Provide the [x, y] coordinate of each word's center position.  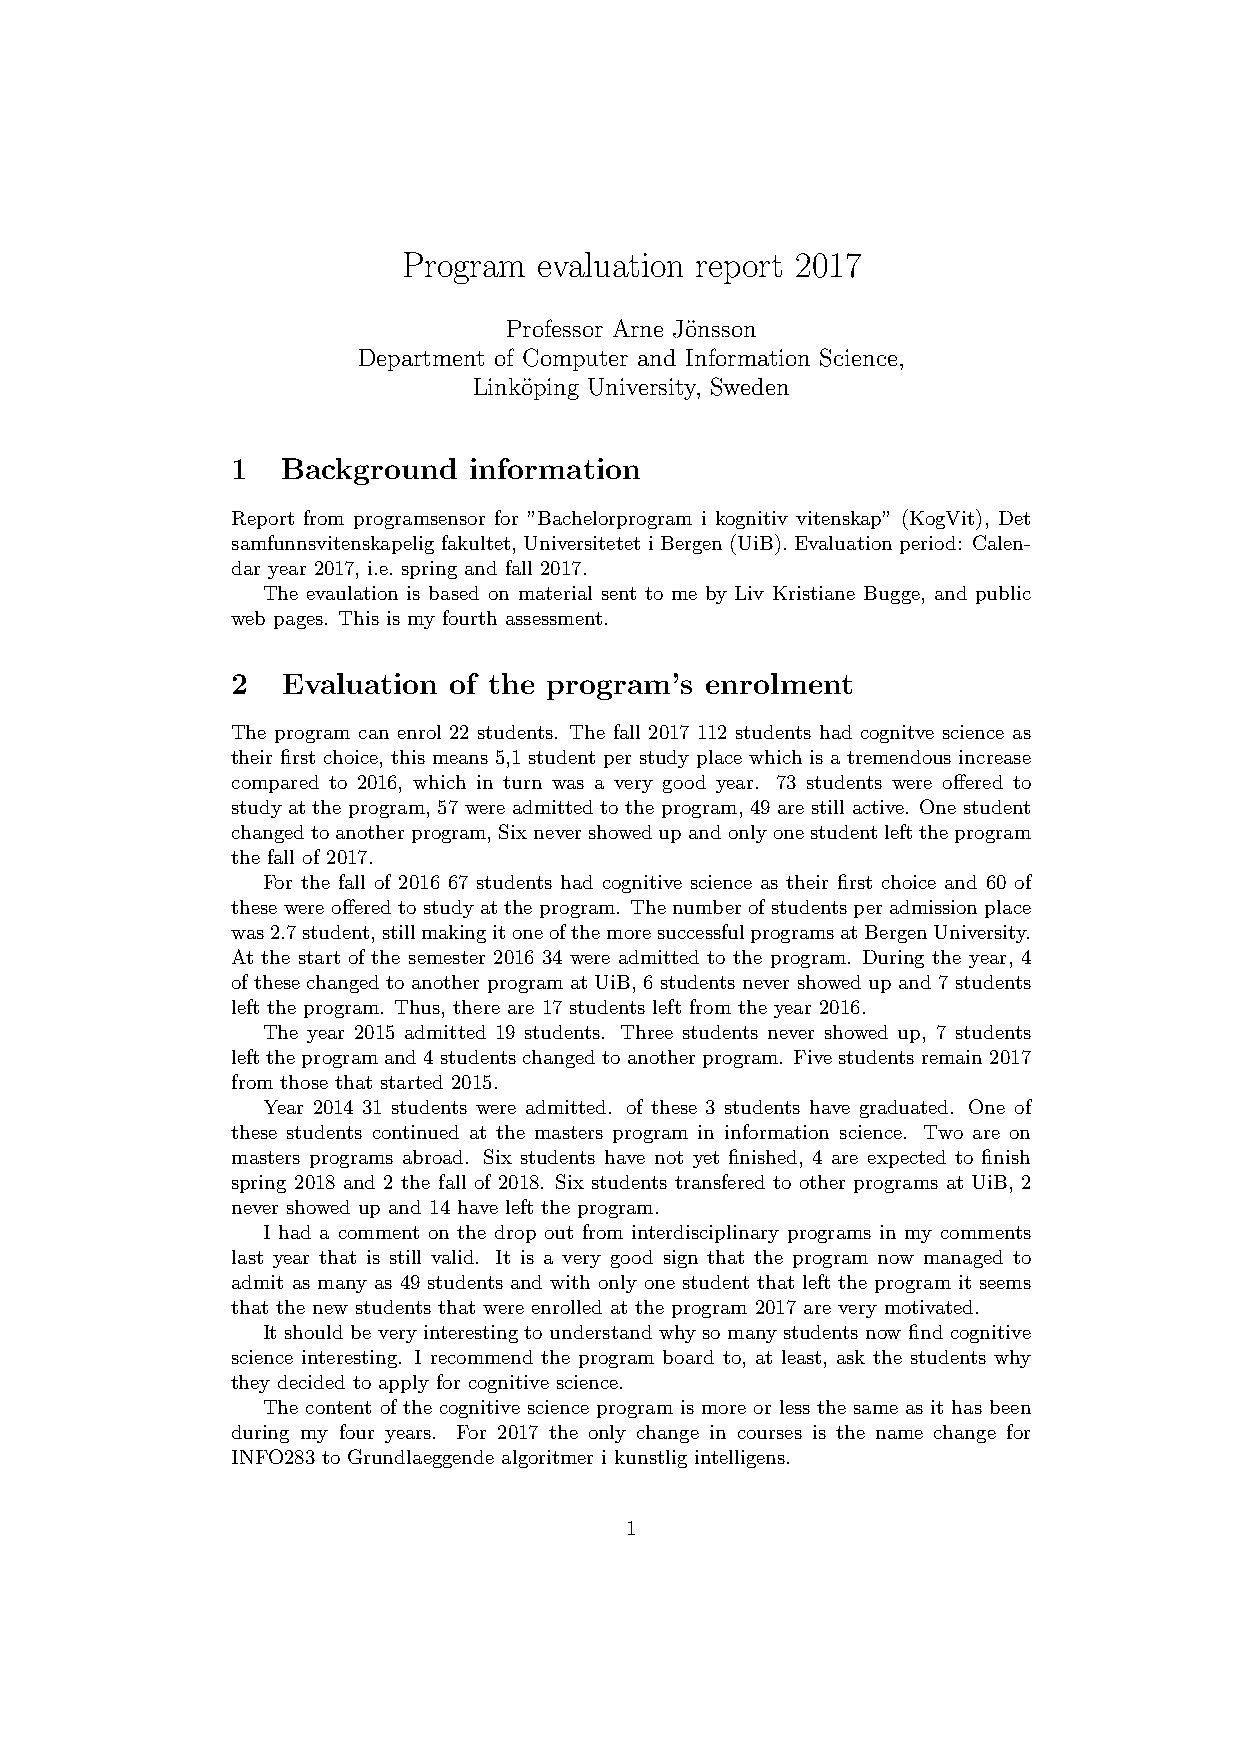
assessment [554, 618]
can [374, 734]
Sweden [750, 386]
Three [647, 1032]
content [338, 1407]
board [688, 1357]
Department [421, 360]
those [304, 1082]
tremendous [899, 757]
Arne [638, 328]
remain [952, 1057]
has [967, 1407]
